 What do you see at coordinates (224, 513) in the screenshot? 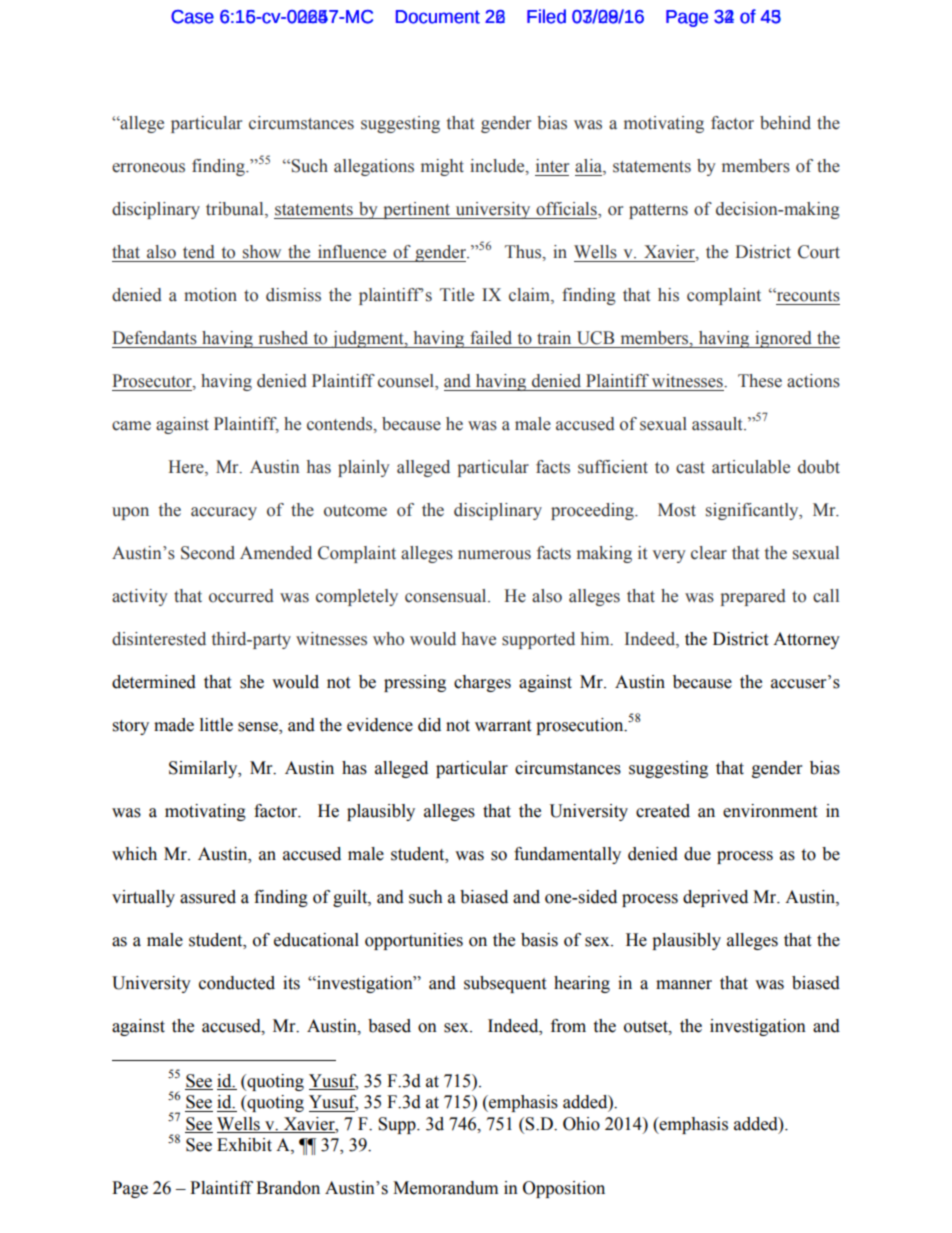
I see `accuracy` at bounding box center [224, 513].
